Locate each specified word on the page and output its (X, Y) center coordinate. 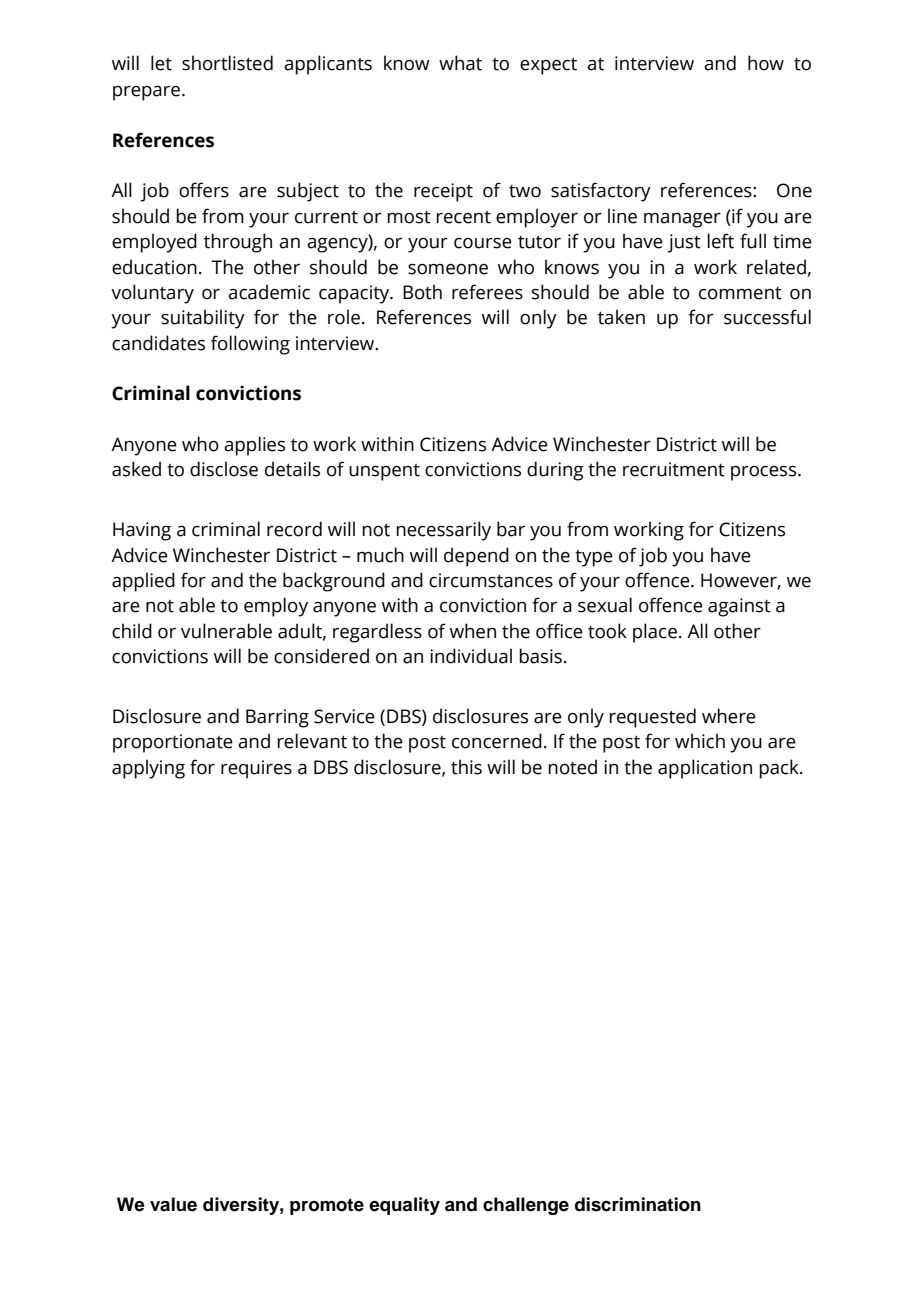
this (466, 767)
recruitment (674, 469)
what (460, 63)
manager (682, 220)
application (705, 769)
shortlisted (227, 63)
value (173, 1204)
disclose (224, 469)
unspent (384, 472)
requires (256, 769)
